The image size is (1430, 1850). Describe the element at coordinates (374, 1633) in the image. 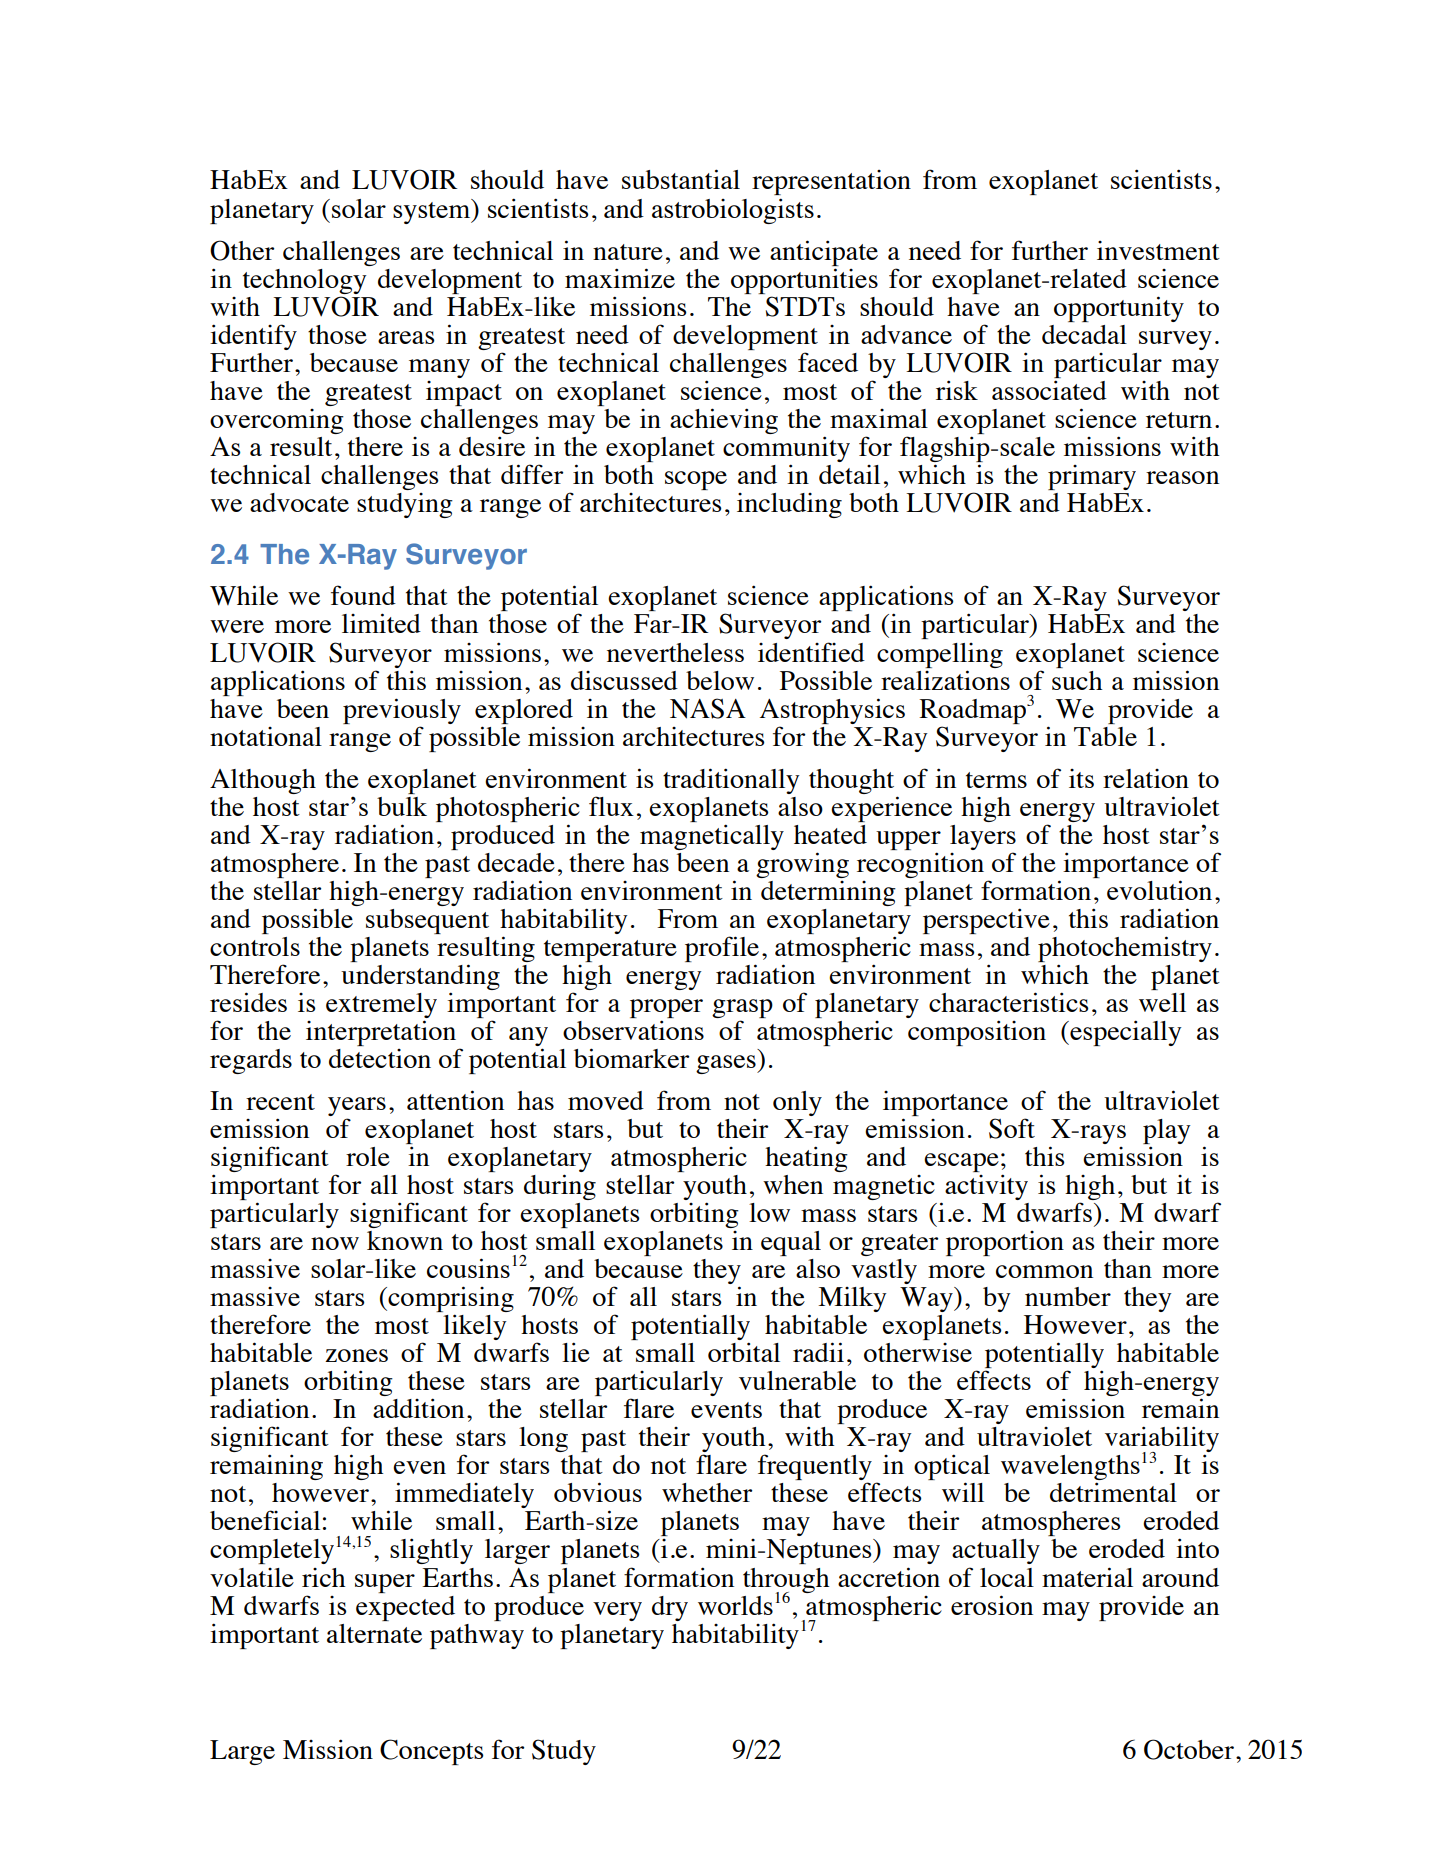

I see `alternate` at that location.
